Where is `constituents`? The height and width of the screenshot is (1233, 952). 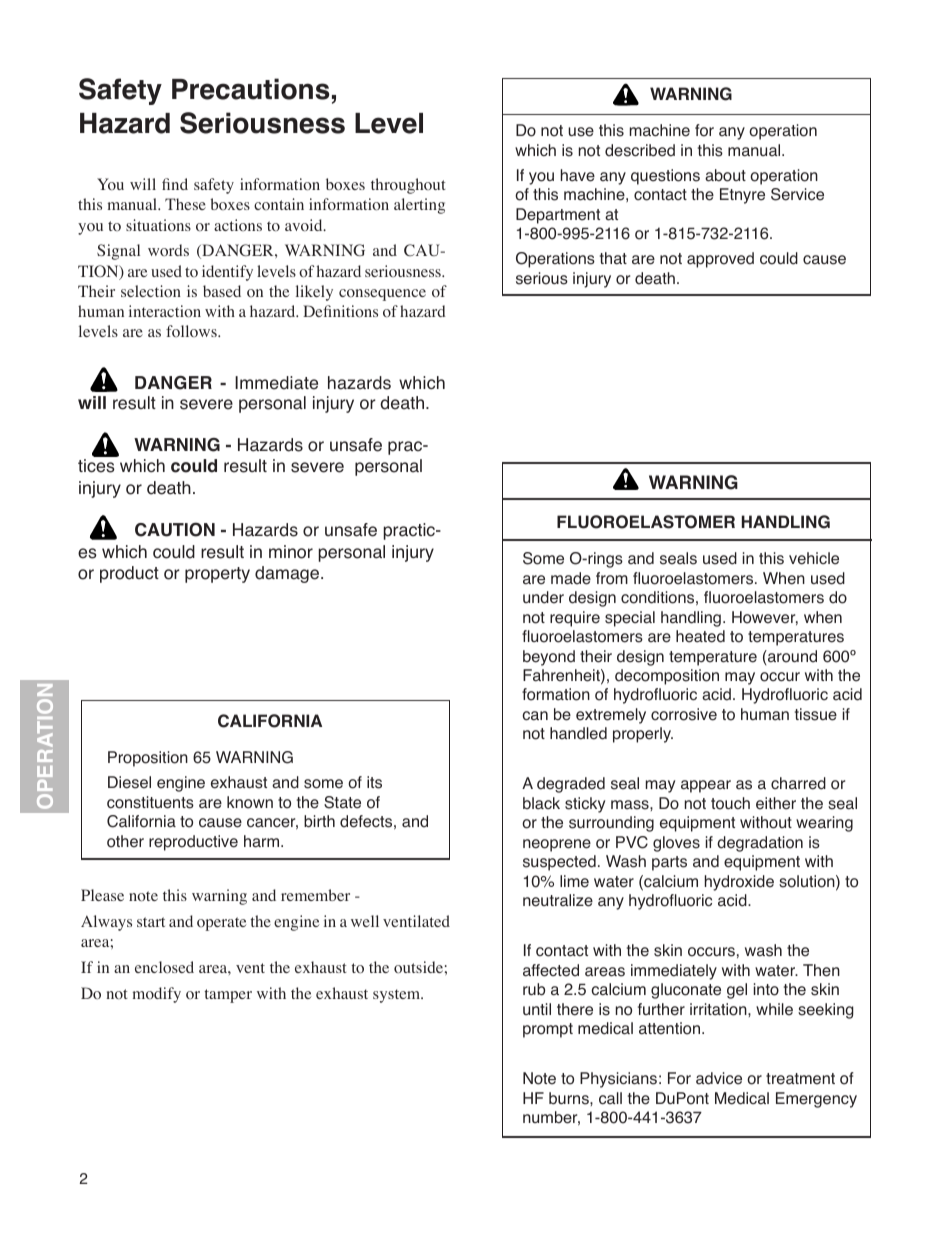
constituents is located at coordinates (150, 802).
